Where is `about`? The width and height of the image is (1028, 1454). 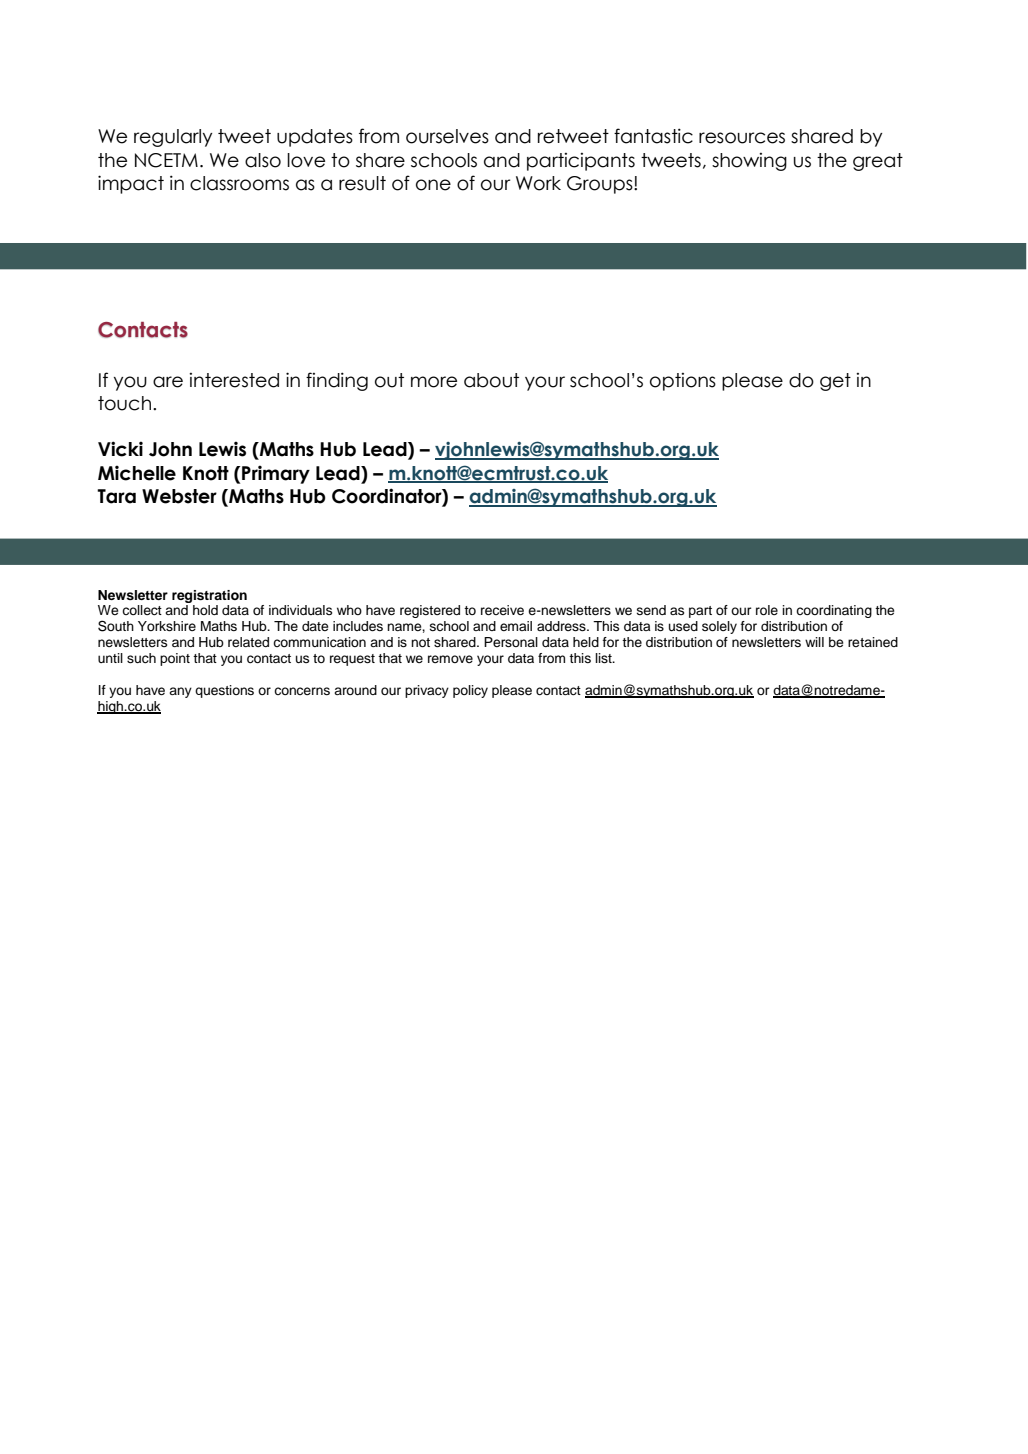 about is located at coordinates (491, 380).
